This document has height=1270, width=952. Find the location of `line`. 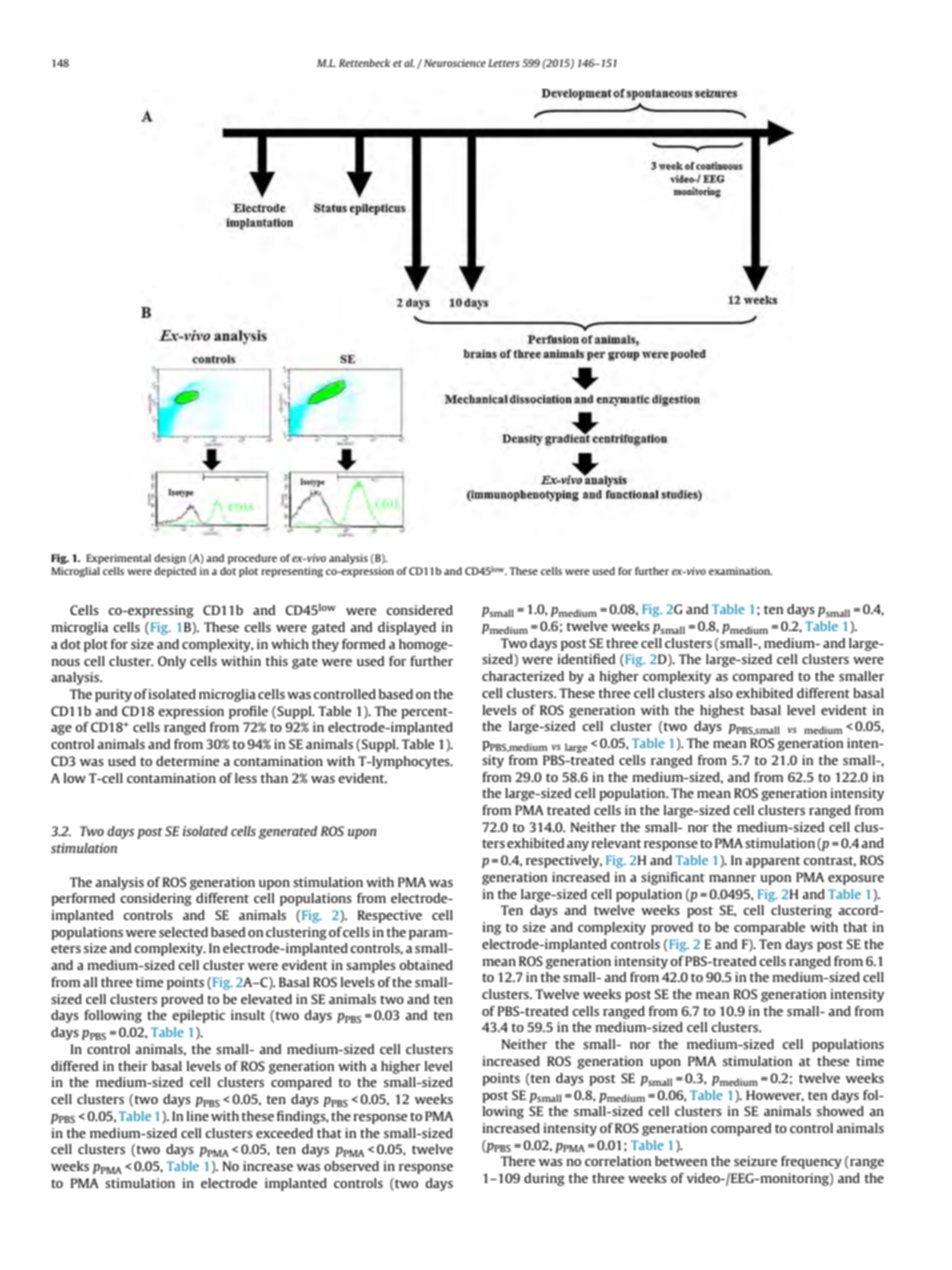

line is located at coordinates (198, 1116).
